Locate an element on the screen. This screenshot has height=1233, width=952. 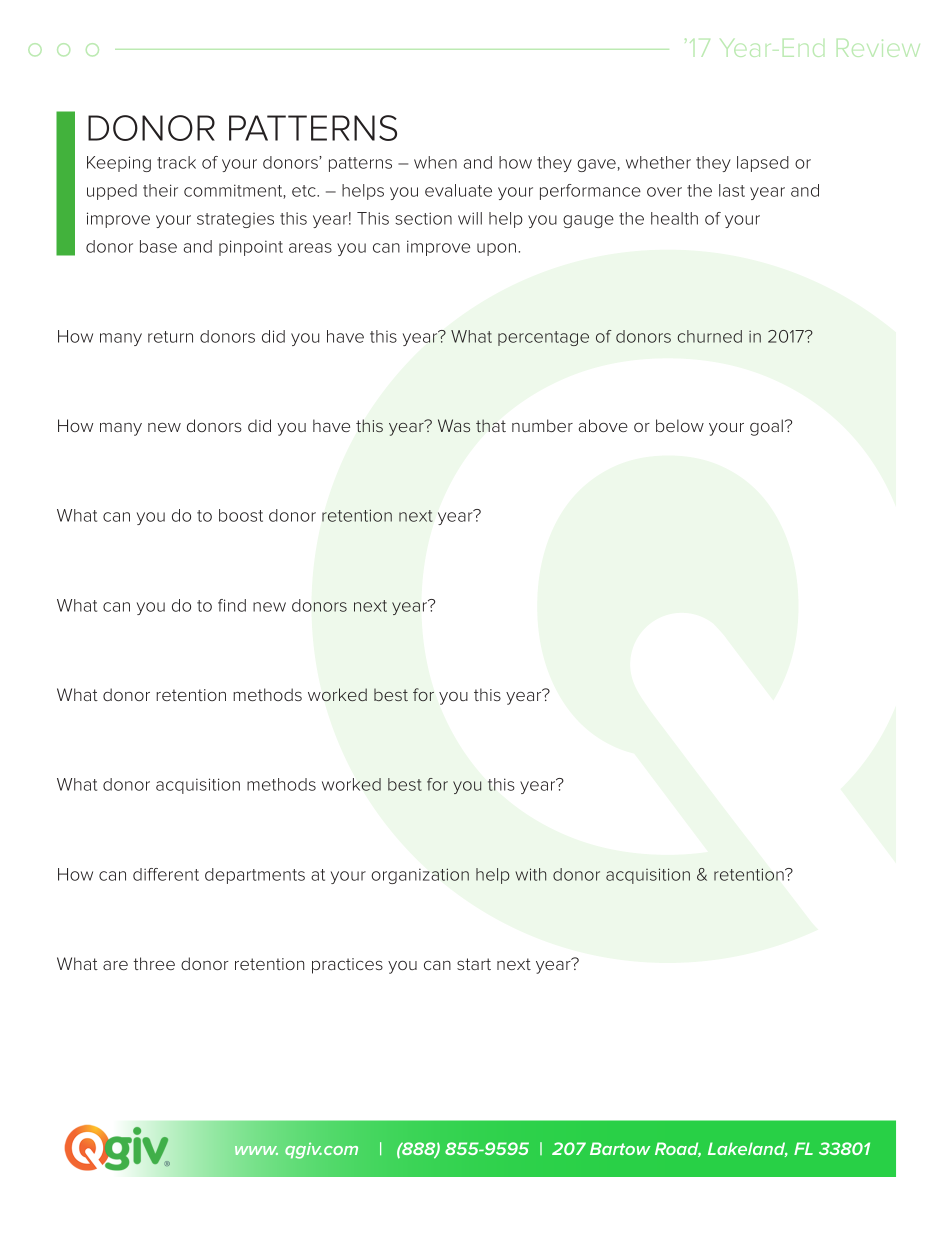
boost is located at coordinates (241, 515).
